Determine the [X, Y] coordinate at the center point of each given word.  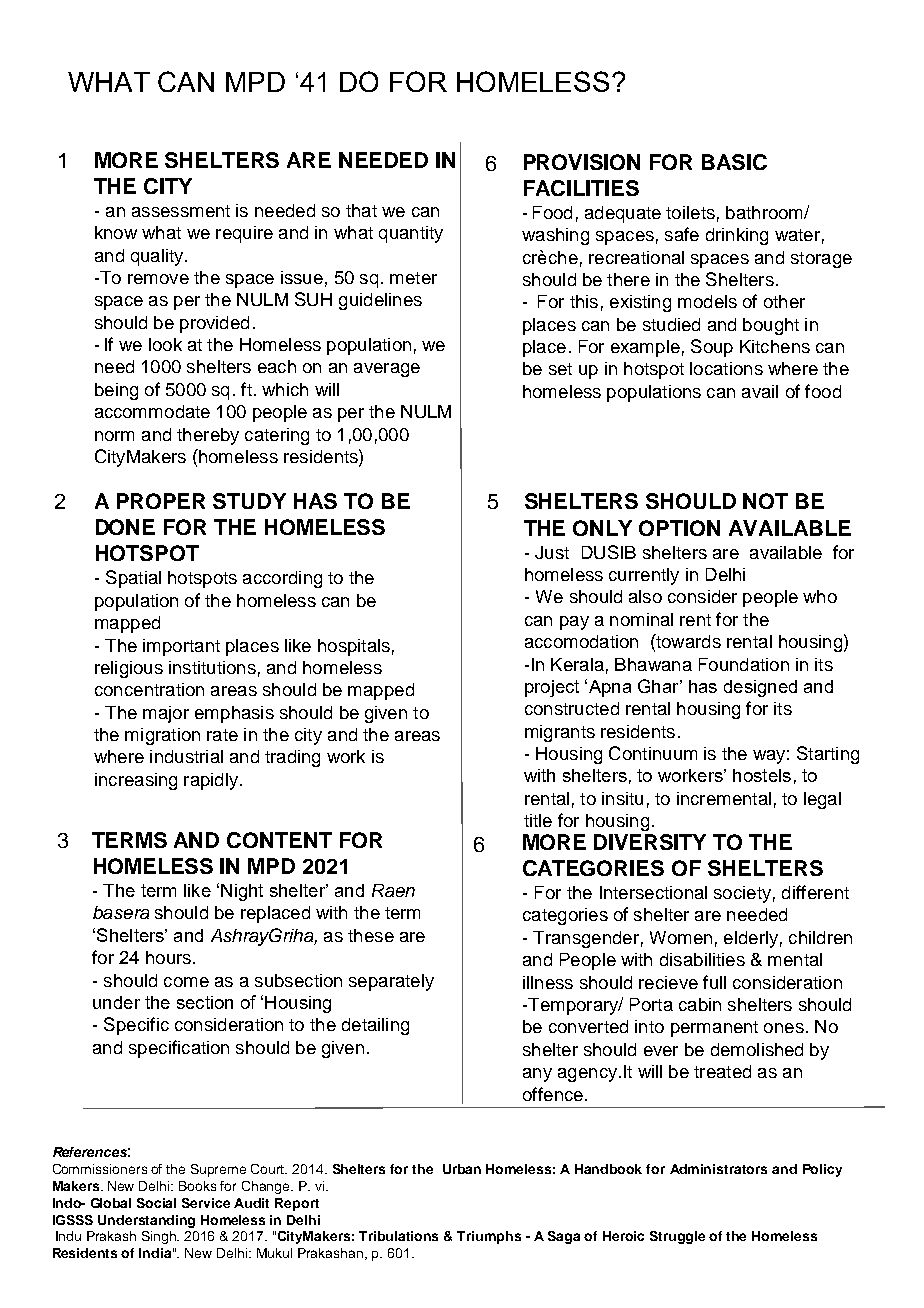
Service [206, 1203]
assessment [181, 211]
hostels [762, 775]
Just [552, 552]
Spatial [133, 579]
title [538, 820]
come [186, 982]
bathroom [765, 212]
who [820, 596]
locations [726, 368]
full [714, 982]
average [387, 370]
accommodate [152, 411]
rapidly [212, 781]
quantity [411, 234]
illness [548, 982]
